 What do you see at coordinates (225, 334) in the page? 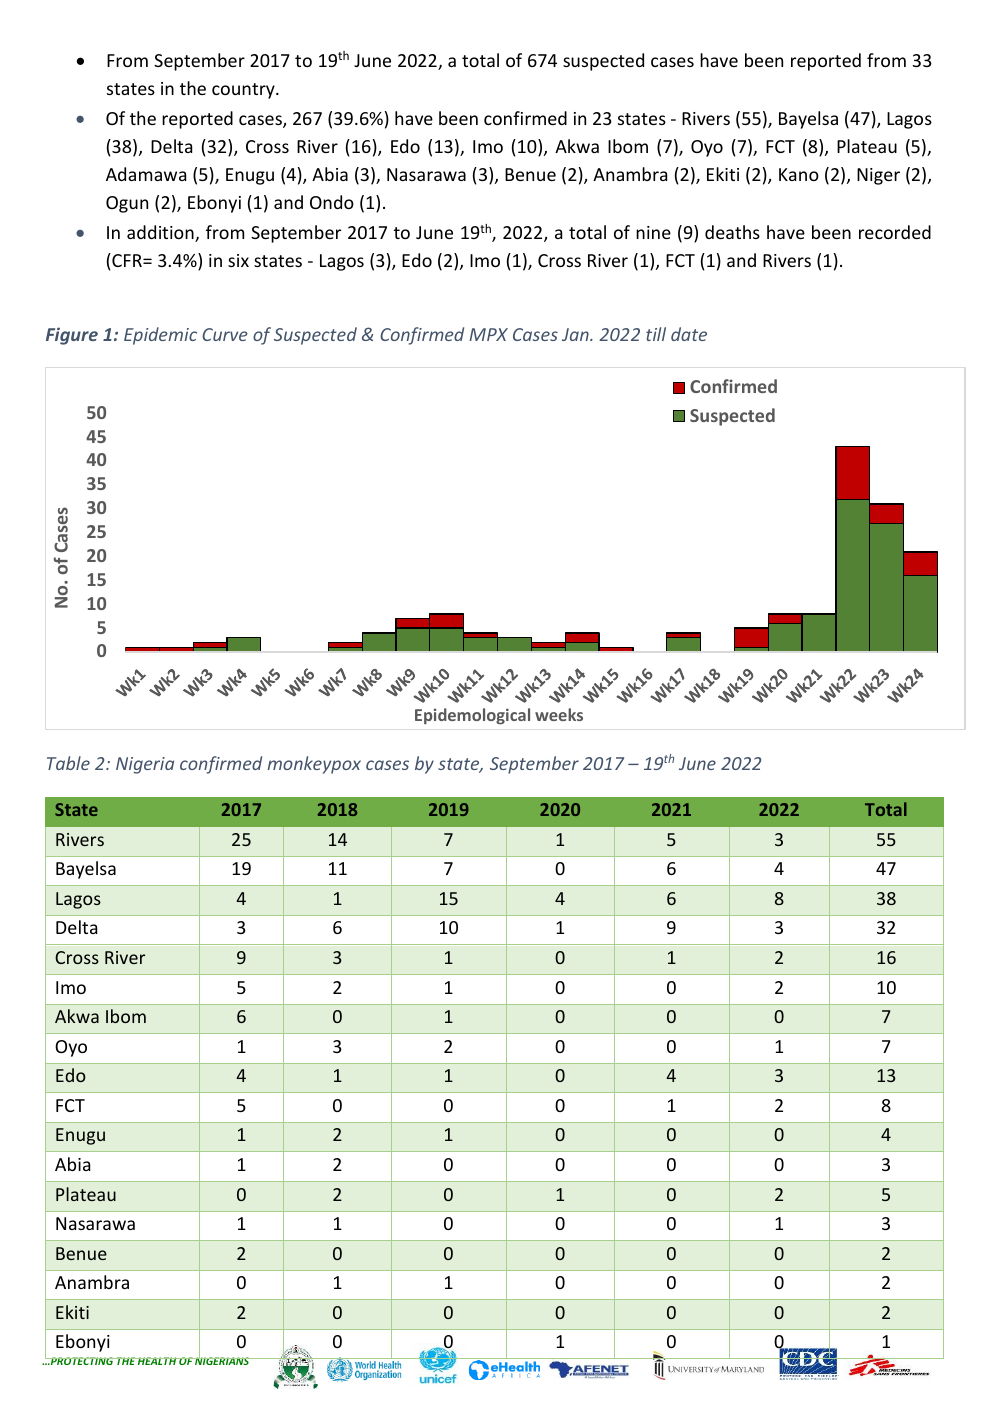
I see `Curve` at bounding box center [225, 334].
